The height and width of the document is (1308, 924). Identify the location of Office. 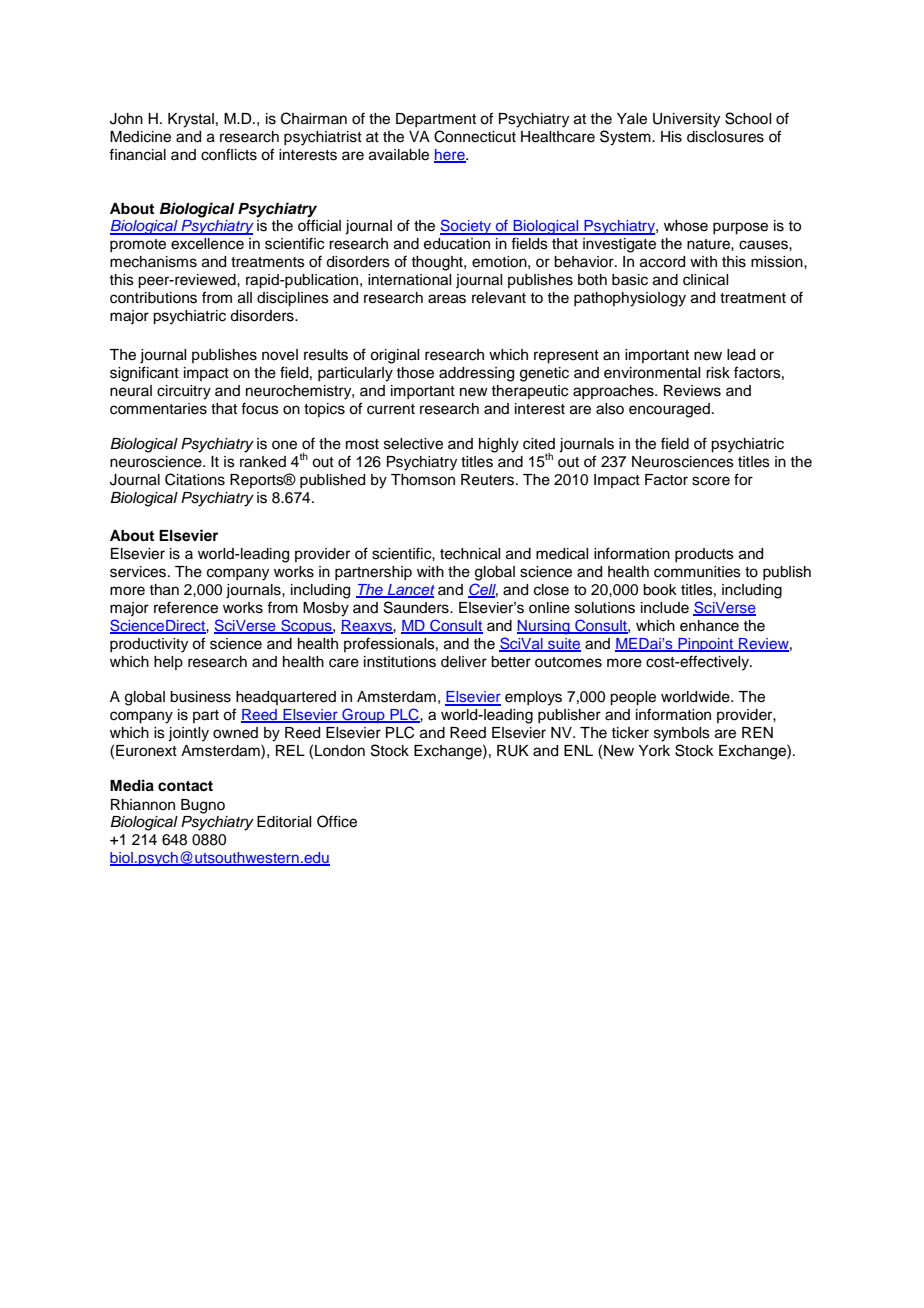
(337, 821).
